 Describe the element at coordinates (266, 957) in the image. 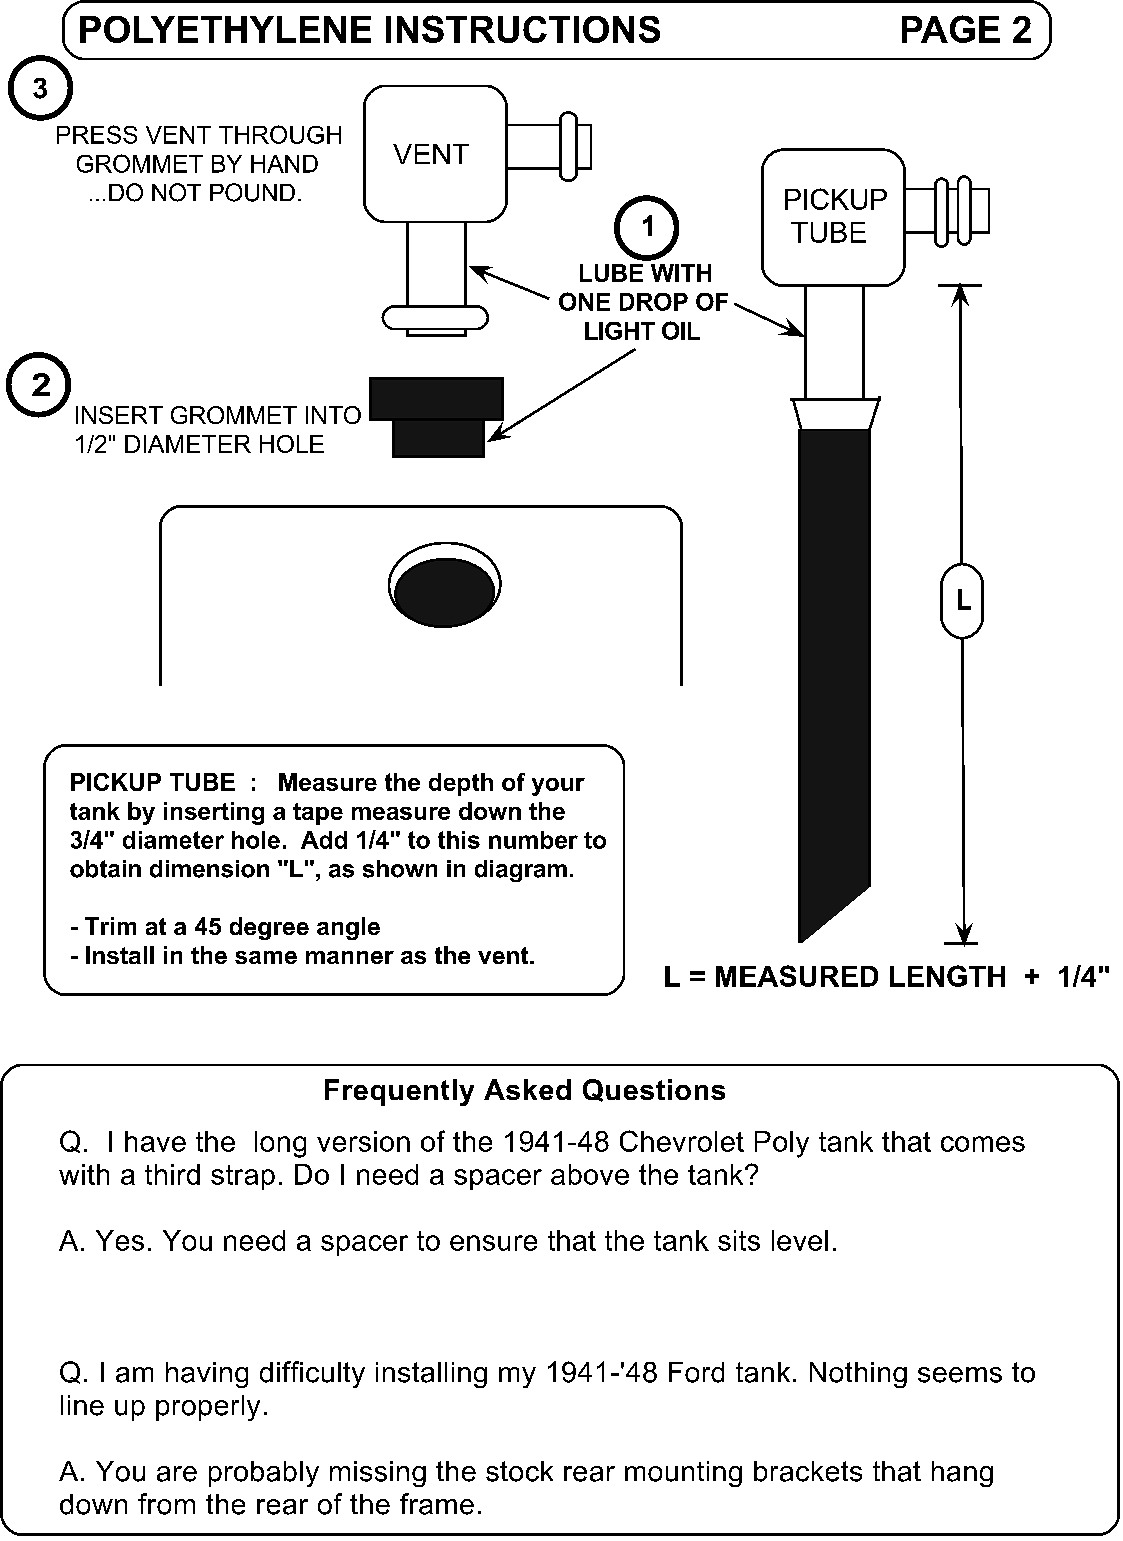

I see `same` at that location.
